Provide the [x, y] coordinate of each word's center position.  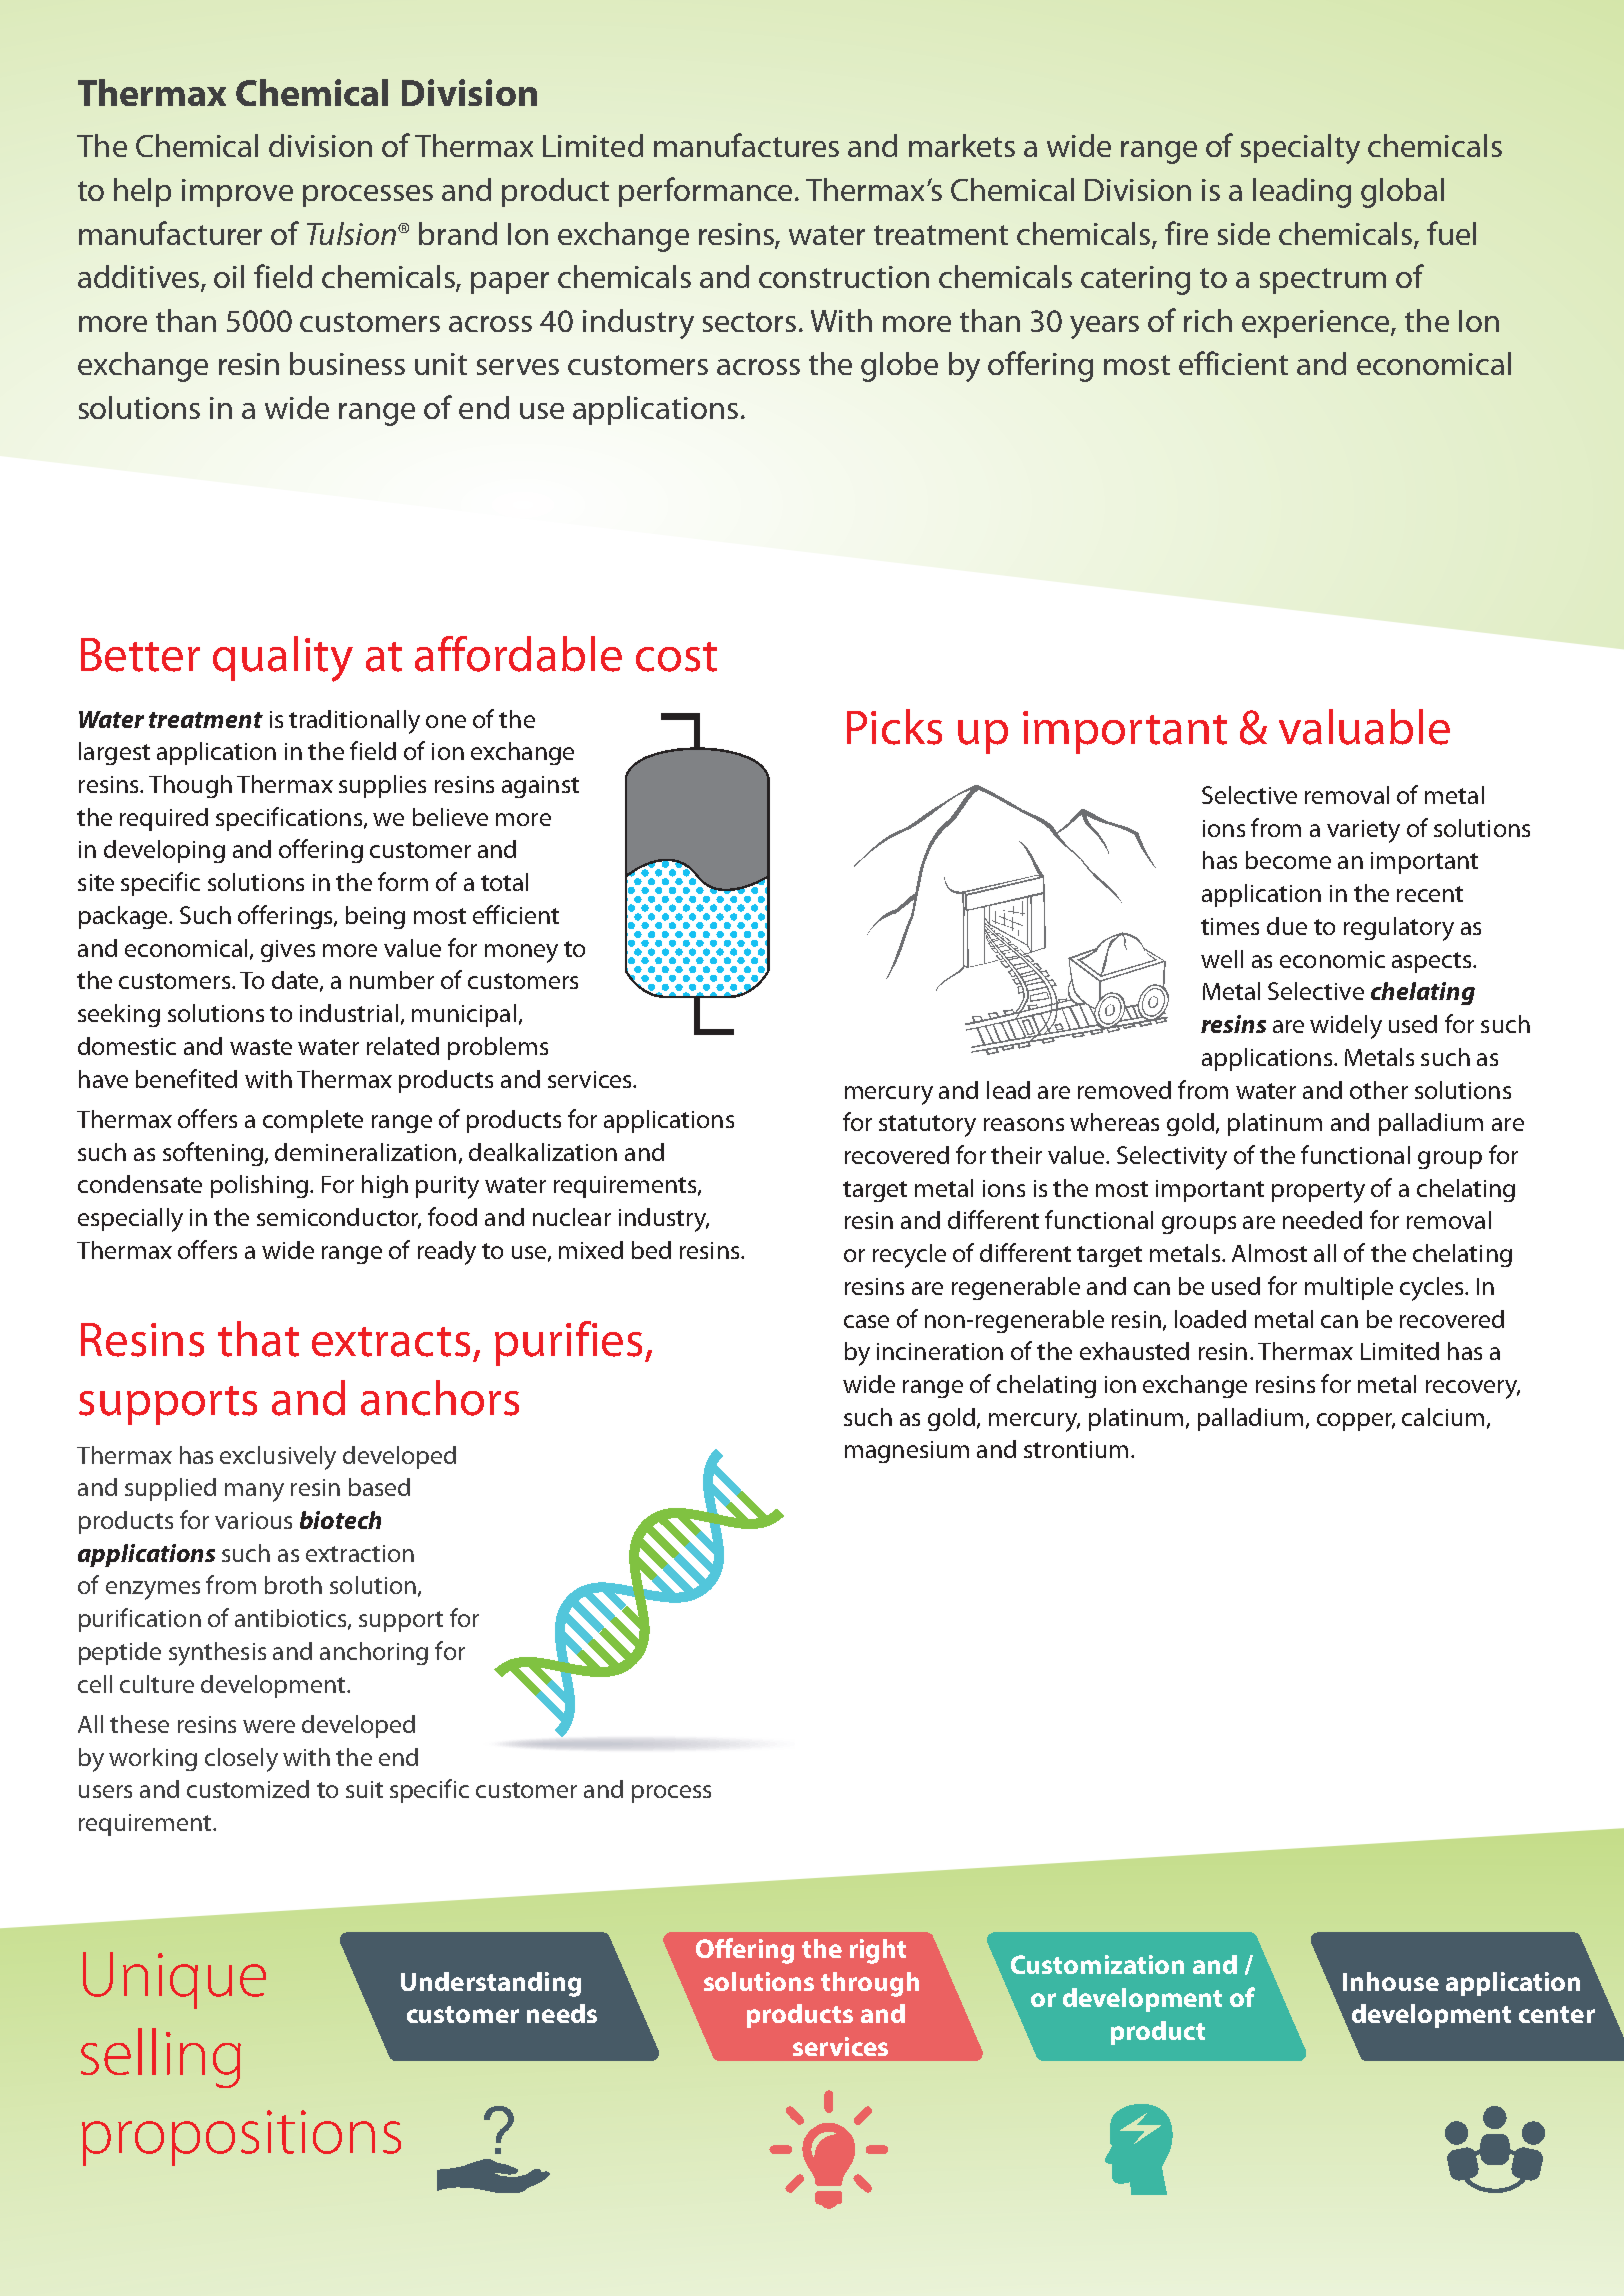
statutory [927, 1126]
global [1402, 193]
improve [237, 193]
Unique [174, 1980]
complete [313, 1121]
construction [844, 277]
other [1379, 1090]
